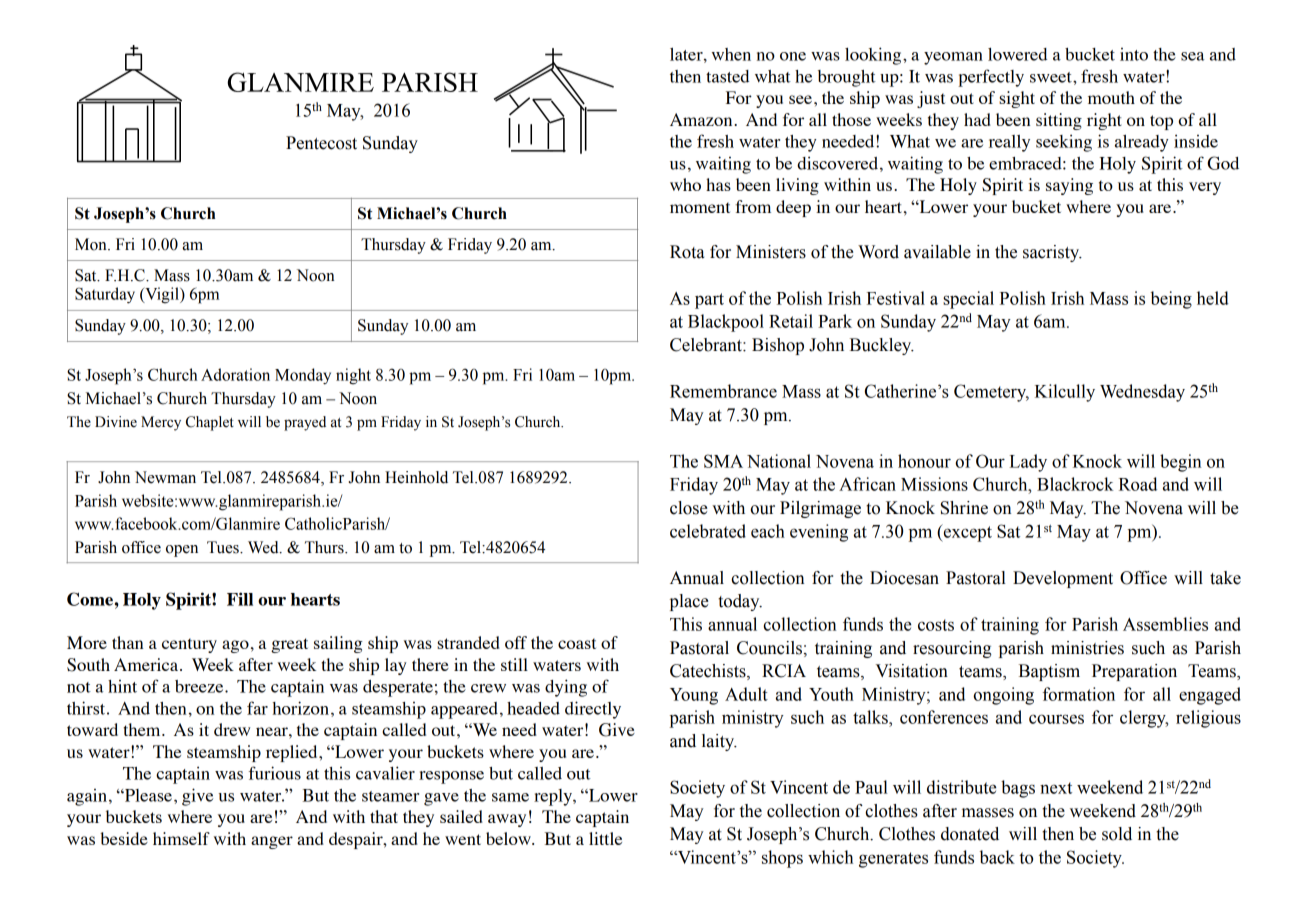 The height and width of the screenshot is (924, 1308). What do you see at coordinates (726, 323) in the screenshot?
I see `Blackpool` at bounding box center [726, 323].
